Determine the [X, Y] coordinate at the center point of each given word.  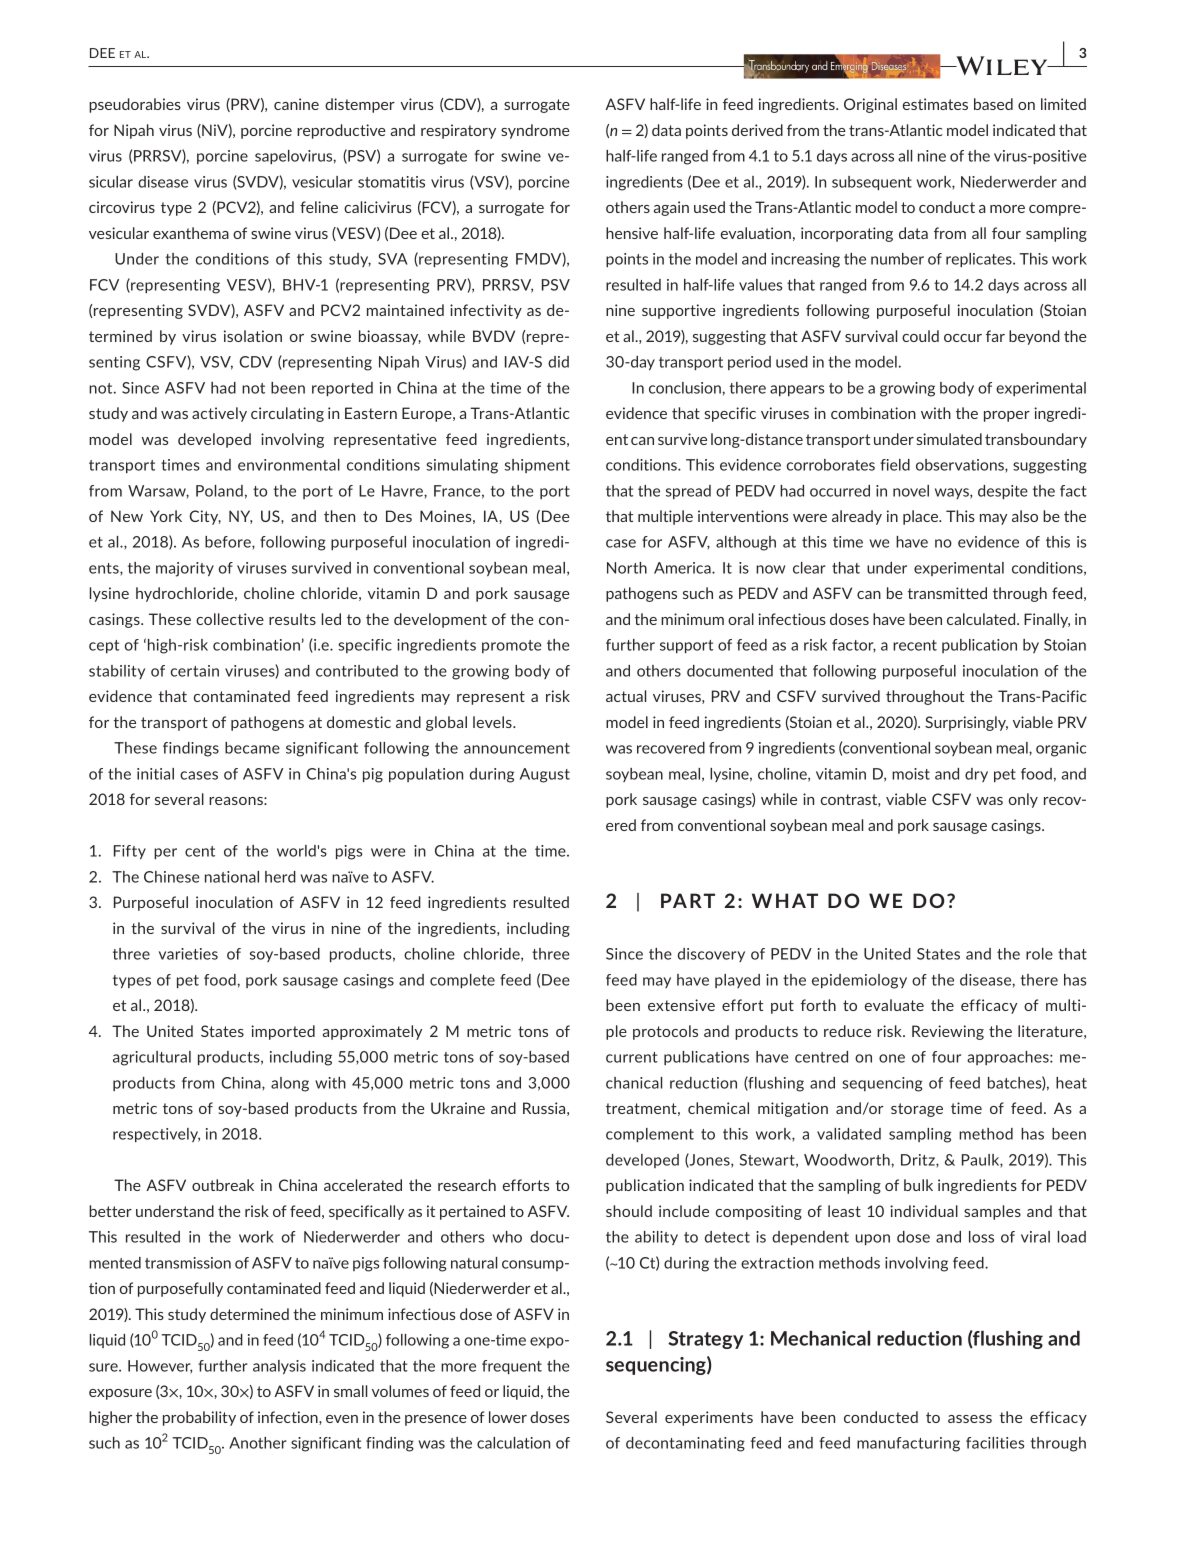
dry [976, 775]
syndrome [535, 131]
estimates [935, 104]
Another [258, 1443]
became [252, 748]
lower [508, 1417]
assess [970, 1419]
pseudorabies [135, 105]
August [545, 775]
